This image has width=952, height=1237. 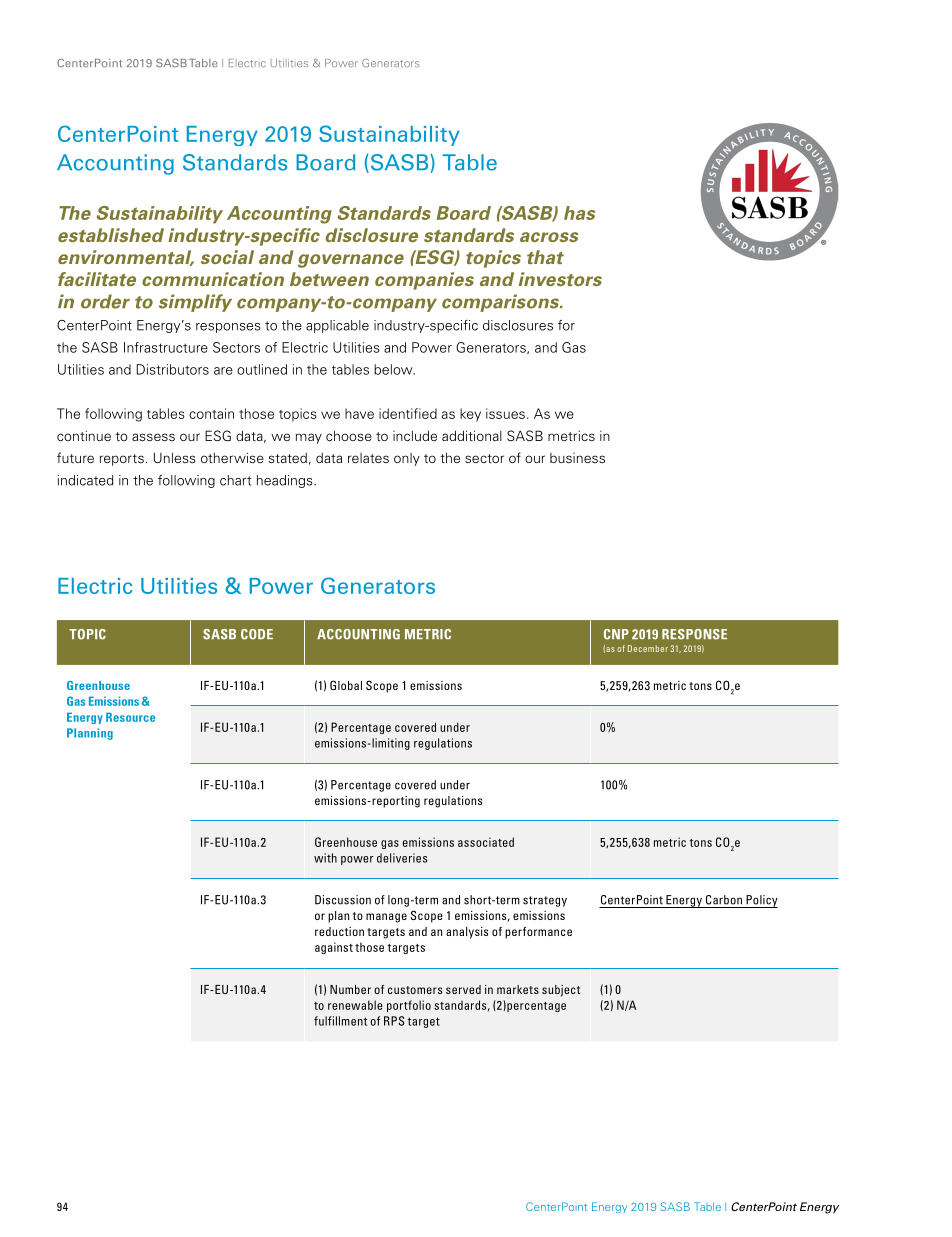 What do you see at coordinates (130, 717) in the image?
I see `Resource` at bounding box center [130, 717].
